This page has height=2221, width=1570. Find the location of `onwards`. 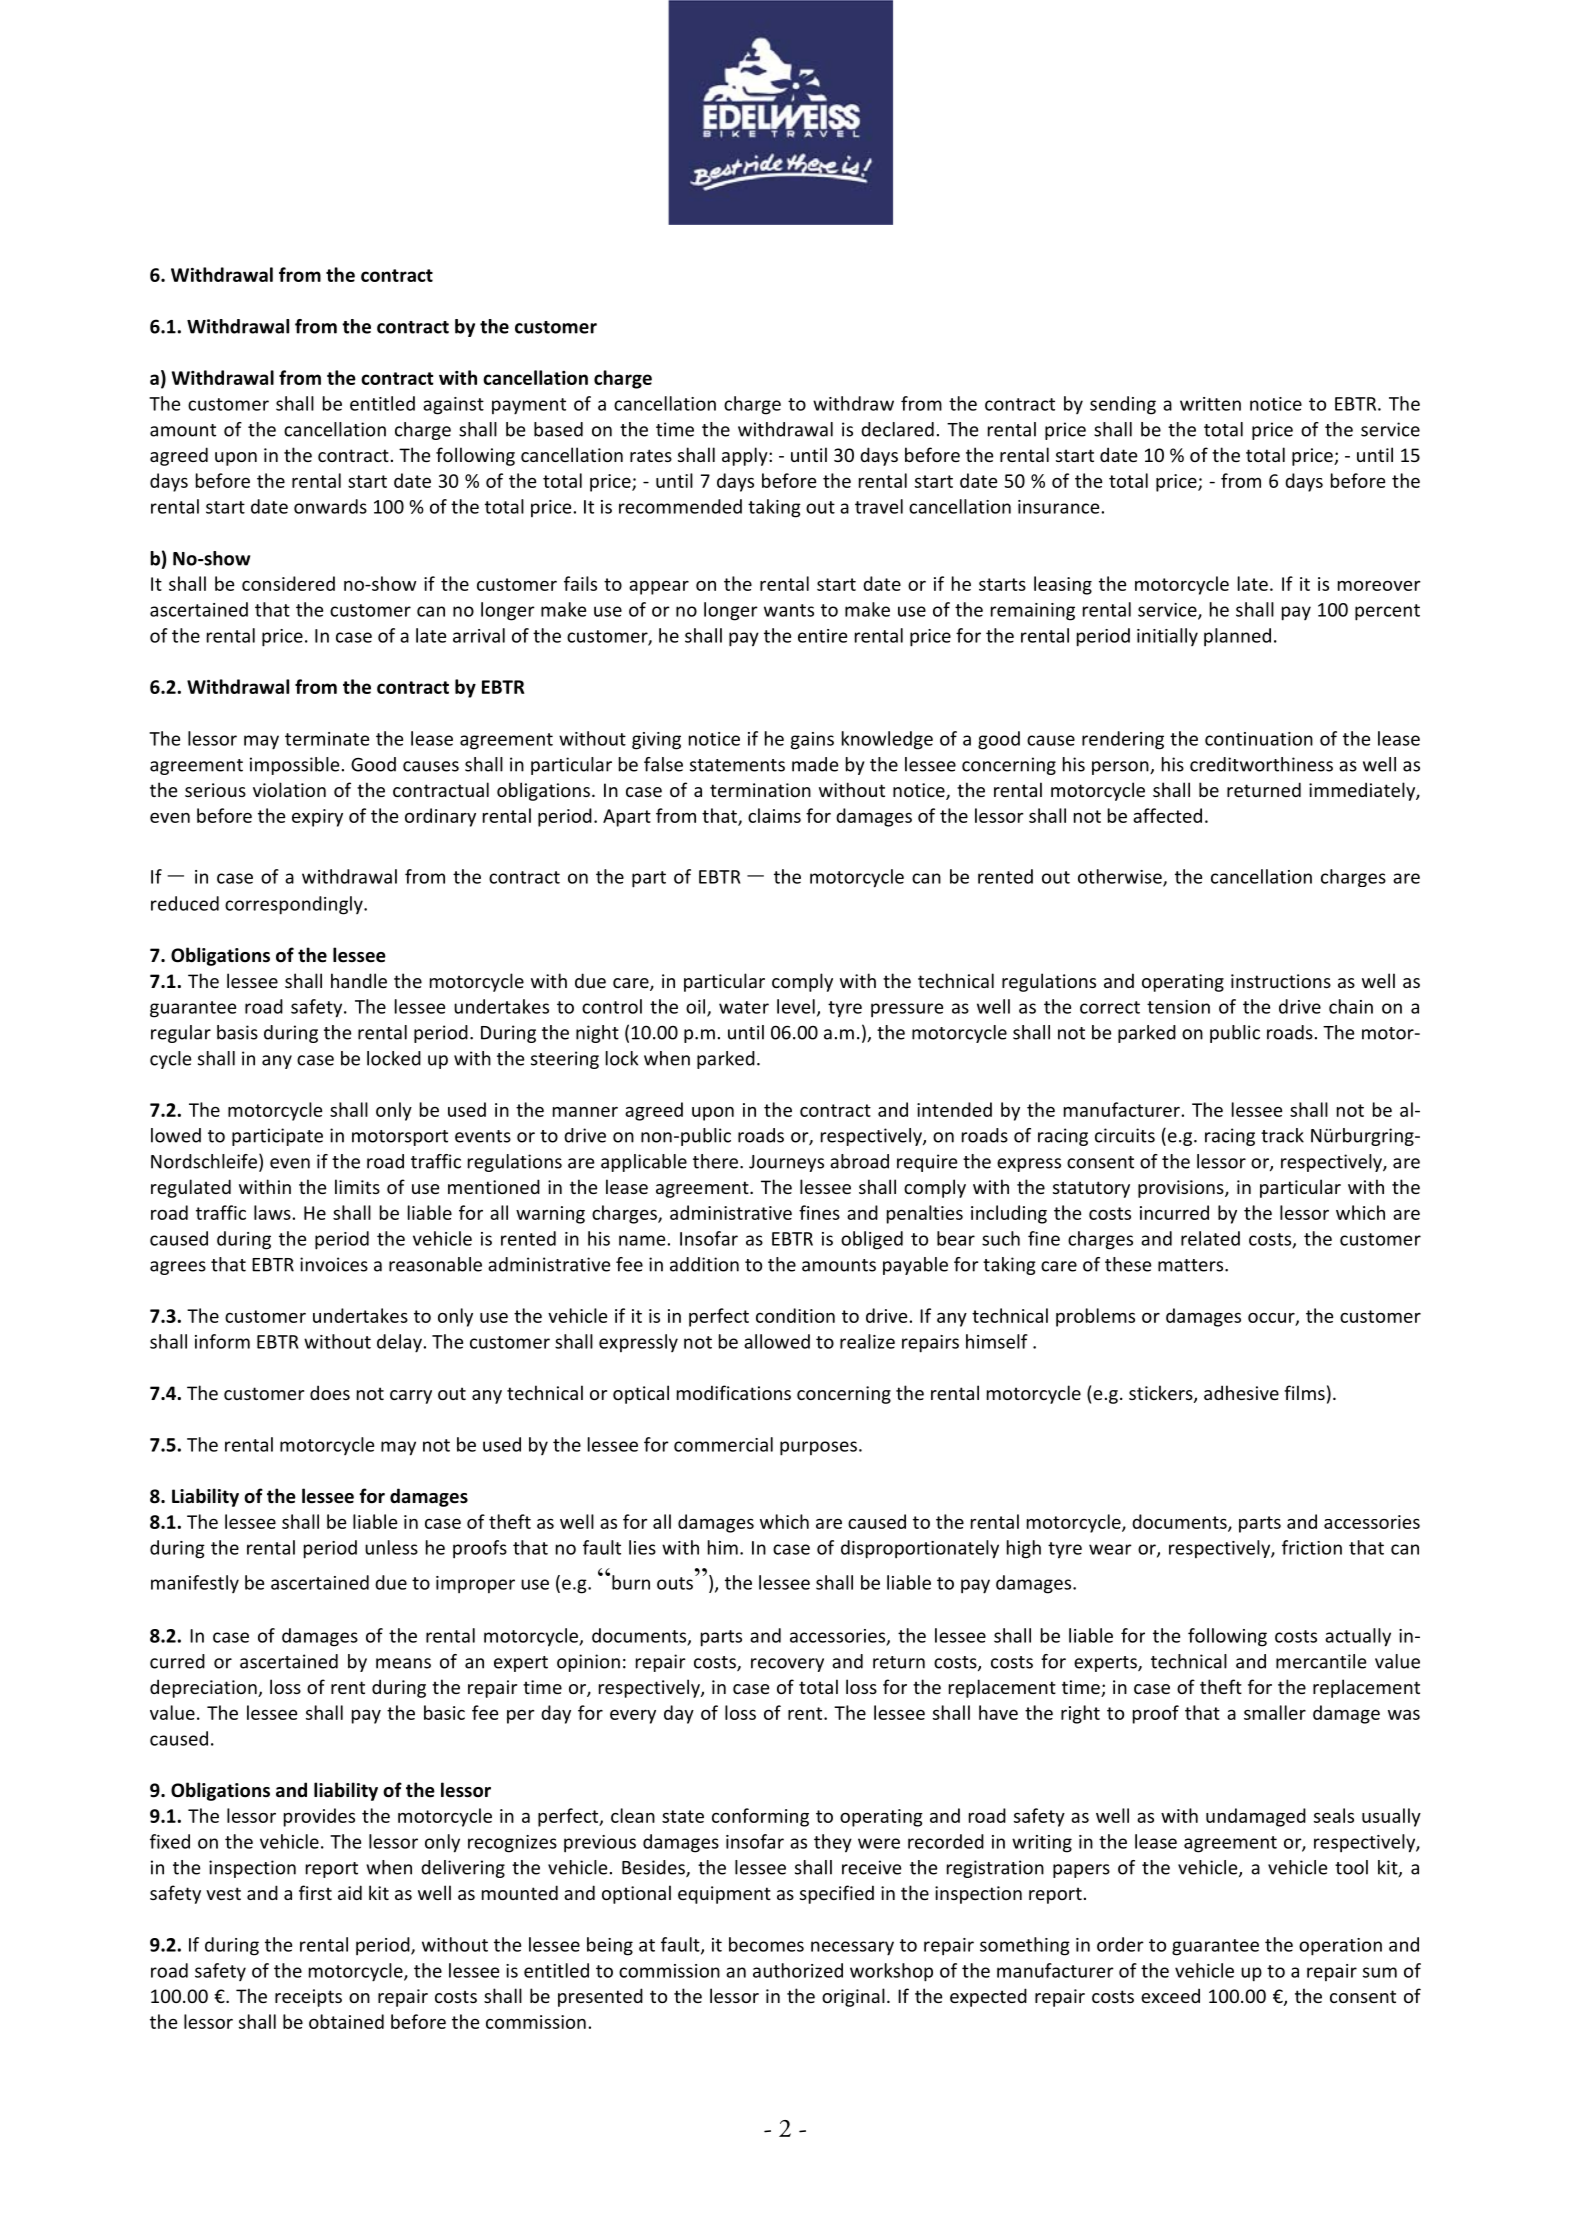

onwards is located at coordinates (330, 506).
